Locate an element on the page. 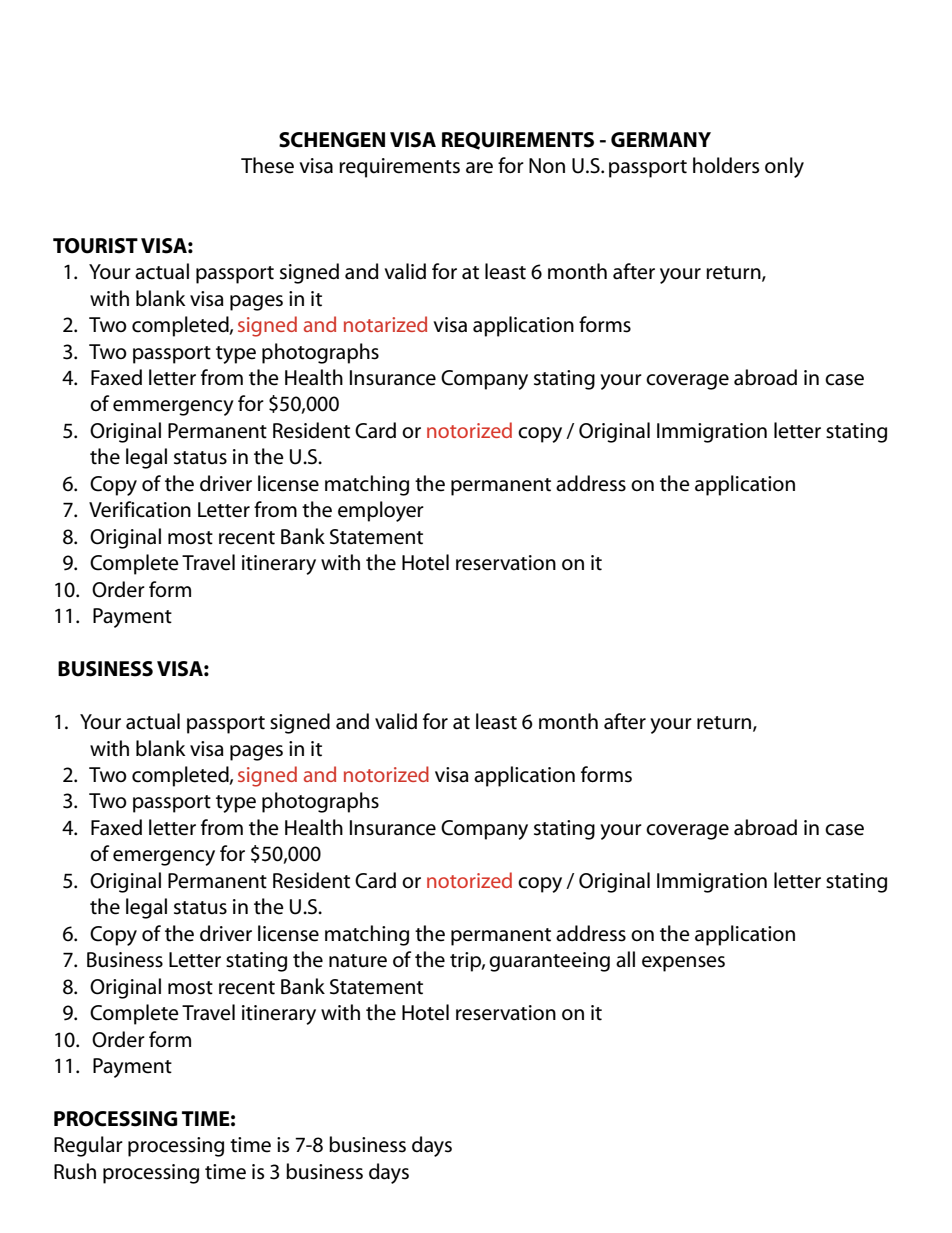  emergency is located at coordinates (164, 858).
